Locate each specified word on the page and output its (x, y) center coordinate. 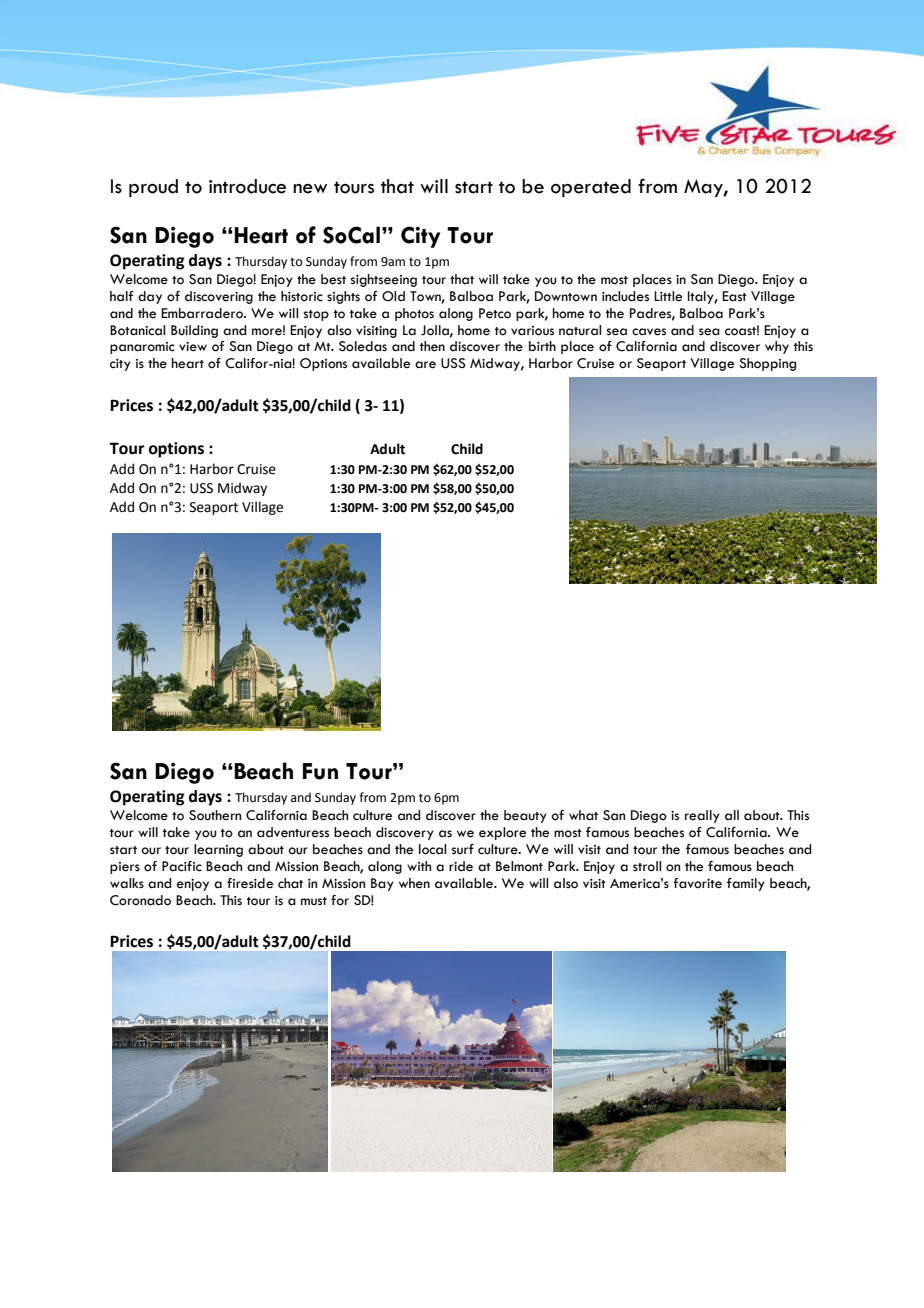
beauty (525, 816)
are (425, 365)
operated (591, 188)
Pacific (182, 866)
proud (153, 188)
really (702, 816)
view (193, 347)
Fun (320, 771)
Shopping (768, 364)
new (310, 189)
